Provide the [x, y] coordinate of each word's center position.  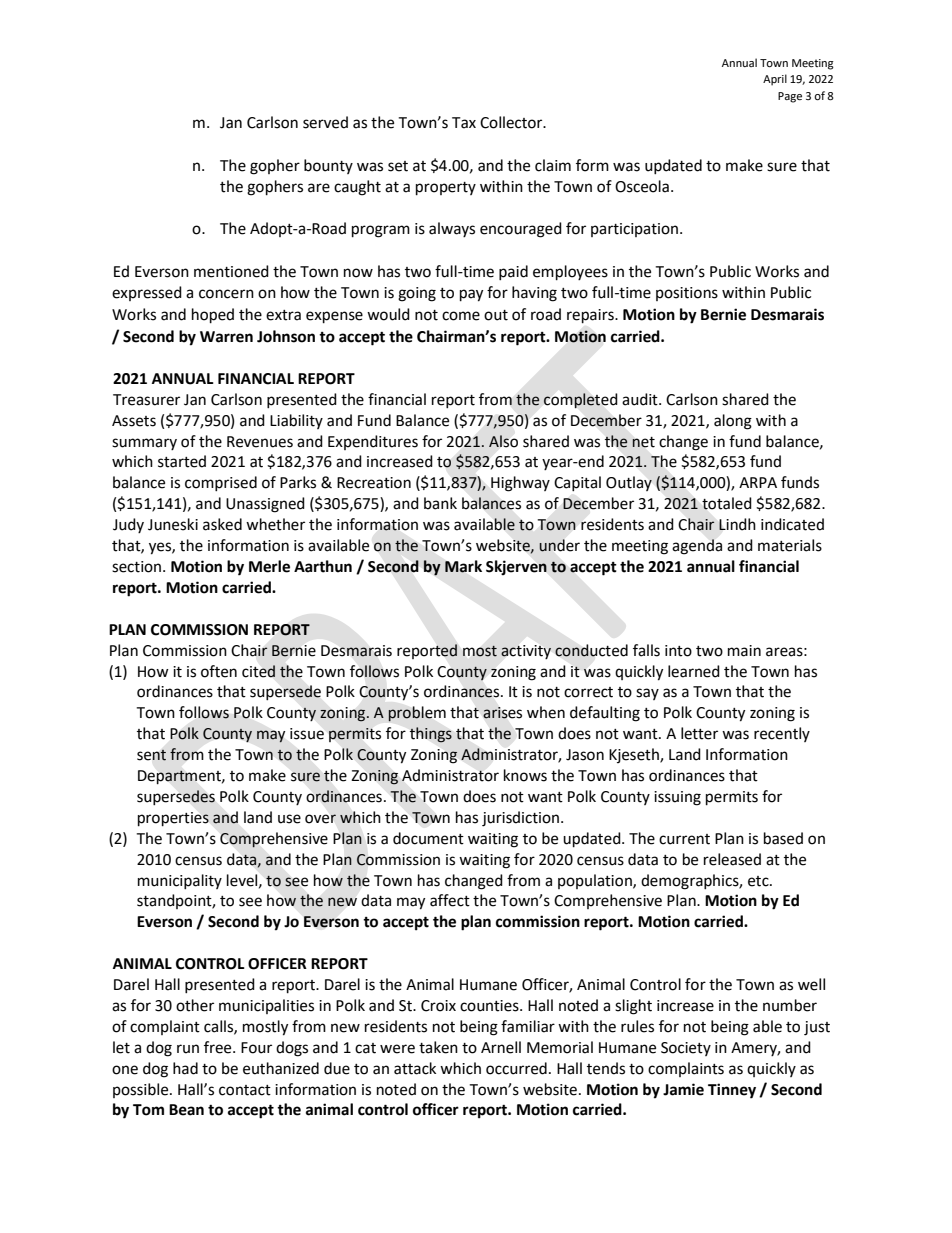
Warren [226, 337]
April [775, 80]
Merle [269, 566]
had [185, 1068]
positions [687, 294]
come [461, 316]
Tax [464, 123]
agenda [697, 547]
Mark [463, 566]
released [732, 859]
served [325, 122]
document [428, 838]
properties [173, 819]
